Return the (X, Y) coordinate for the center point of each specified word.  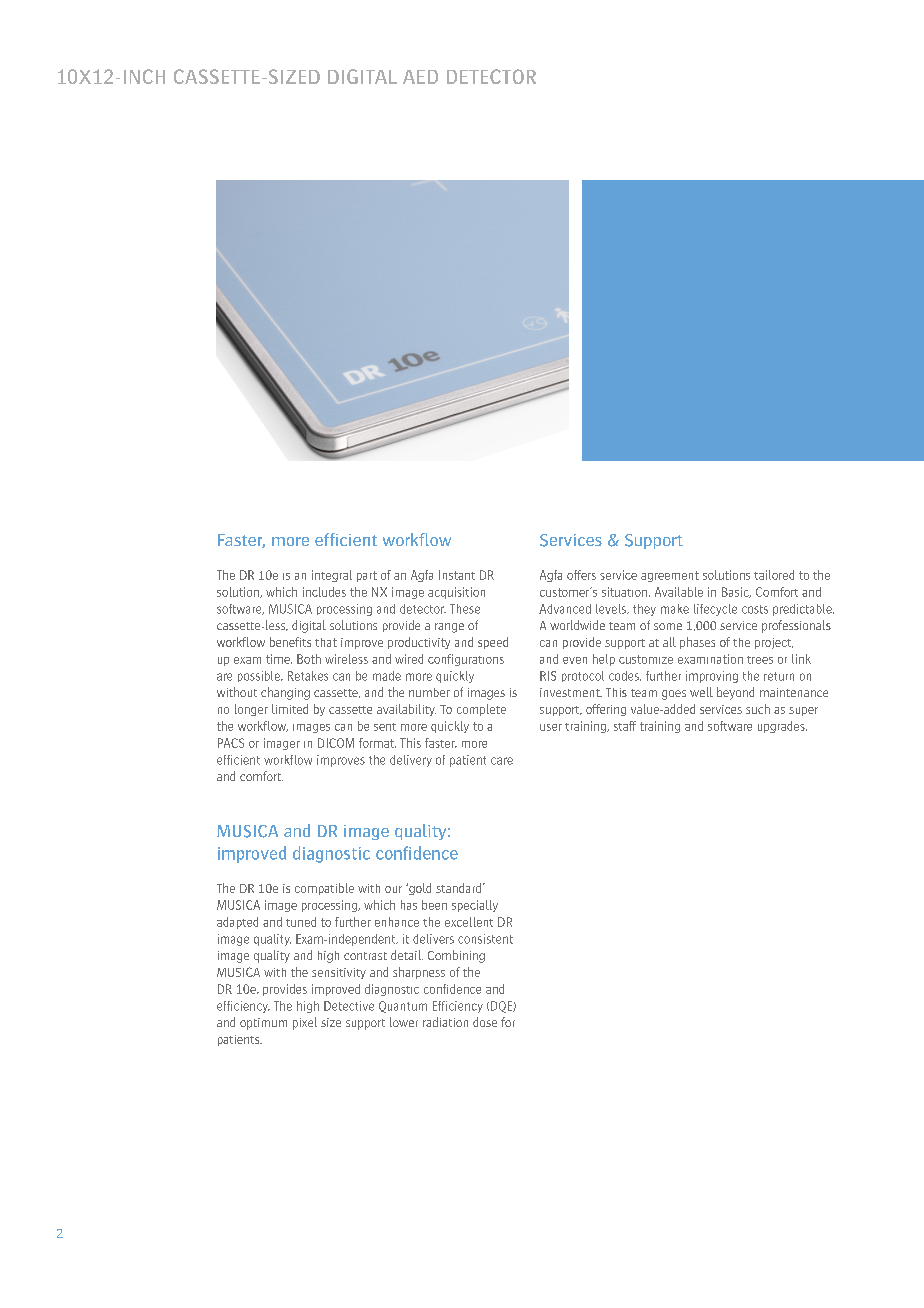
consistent (485, 939)
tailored (774, 575)
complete (481, 710)
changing (285, 693)
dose (485, 1022)
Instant (457, 575)
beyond (735, 693)
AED (420, 77)
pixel (305, 1023)
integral (332, 576)
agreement (670, 576)
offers (581, 575)
